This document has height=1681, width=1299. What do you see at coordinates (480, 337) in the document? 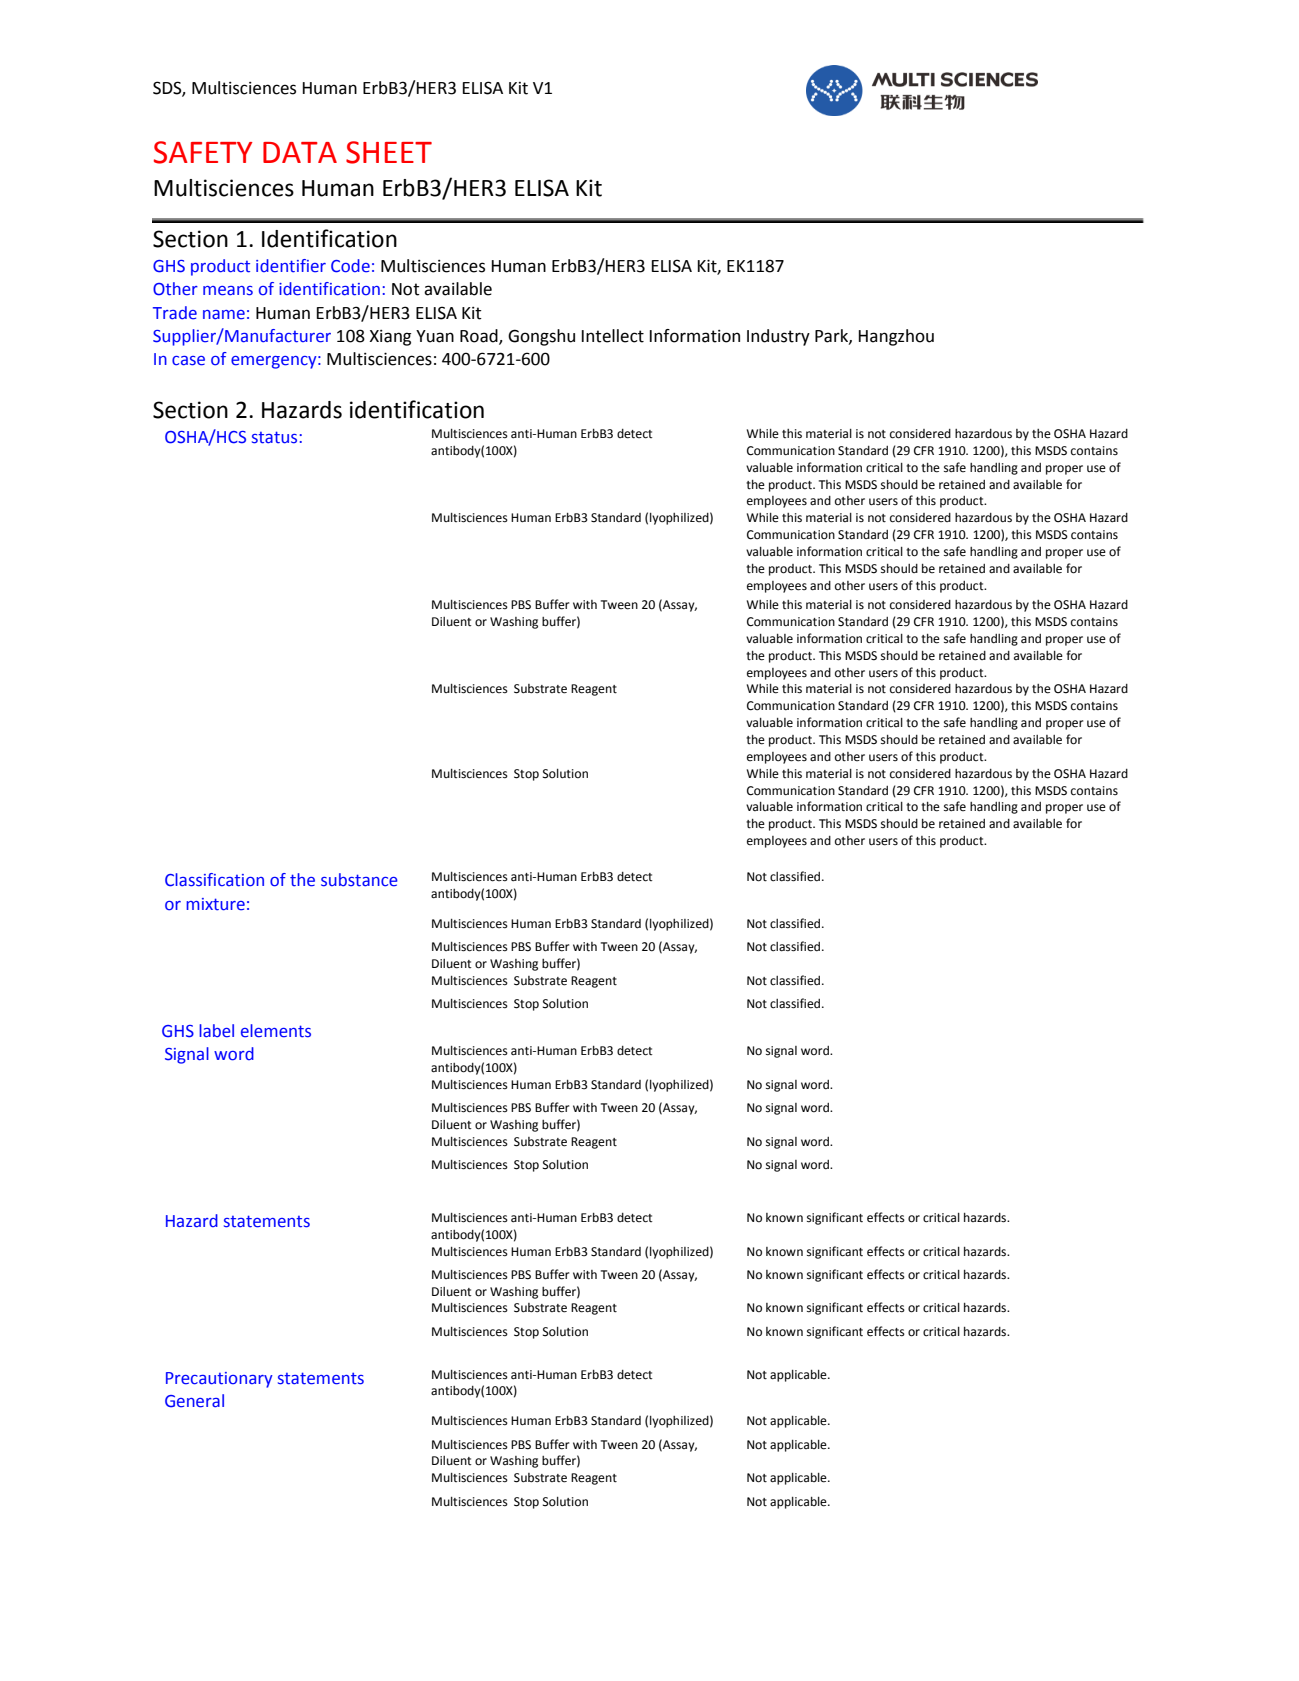
I see `Road` at bounding box center [480, 337].
